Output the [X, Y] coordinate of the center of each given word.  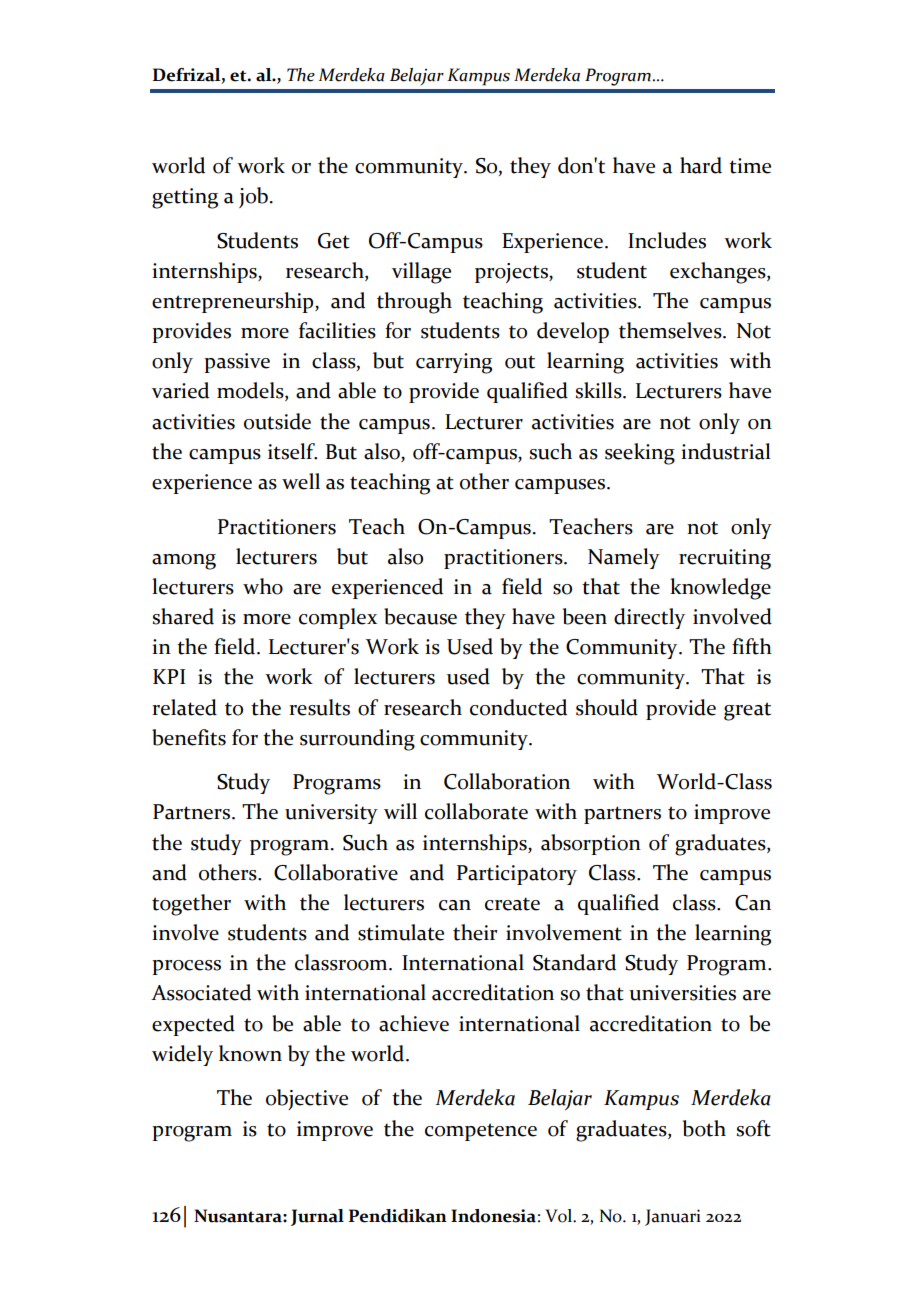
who [263, 586]
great [747, 711]
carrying [454, 363]
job [253, 197]
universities [682, 993]
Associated [201, 992]
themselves [671, 330]
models [251, 391]
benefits [189, 737]
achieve [414, 1023]
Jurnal [317, 1217]
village [421, 273]
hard [701, 165]
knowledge [720, 589]
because [420, 616]
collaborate [476, 811]
